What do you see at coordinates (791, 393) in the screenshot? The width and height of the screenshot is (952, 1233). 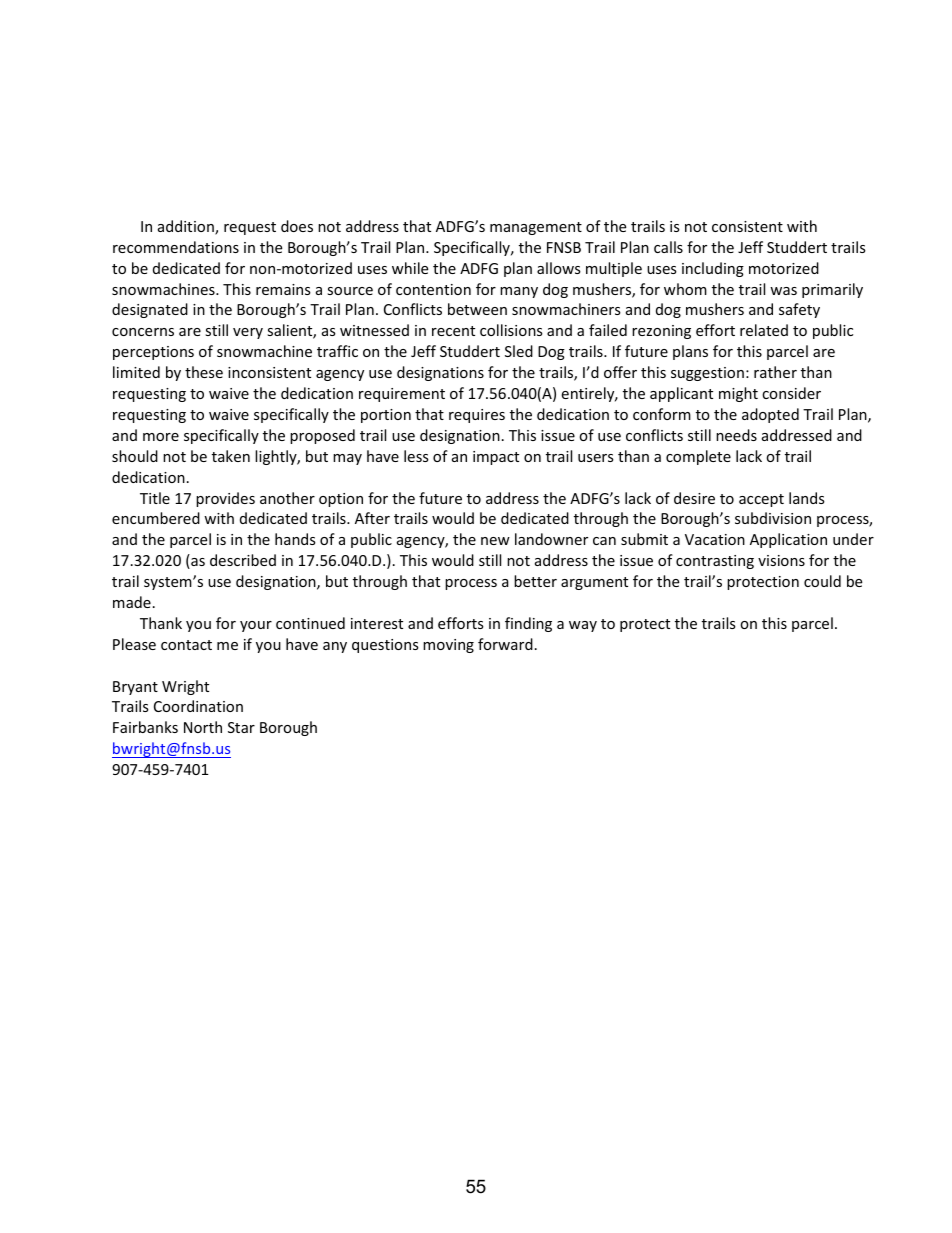 I see `consider` at bounding box center [791, 393].
